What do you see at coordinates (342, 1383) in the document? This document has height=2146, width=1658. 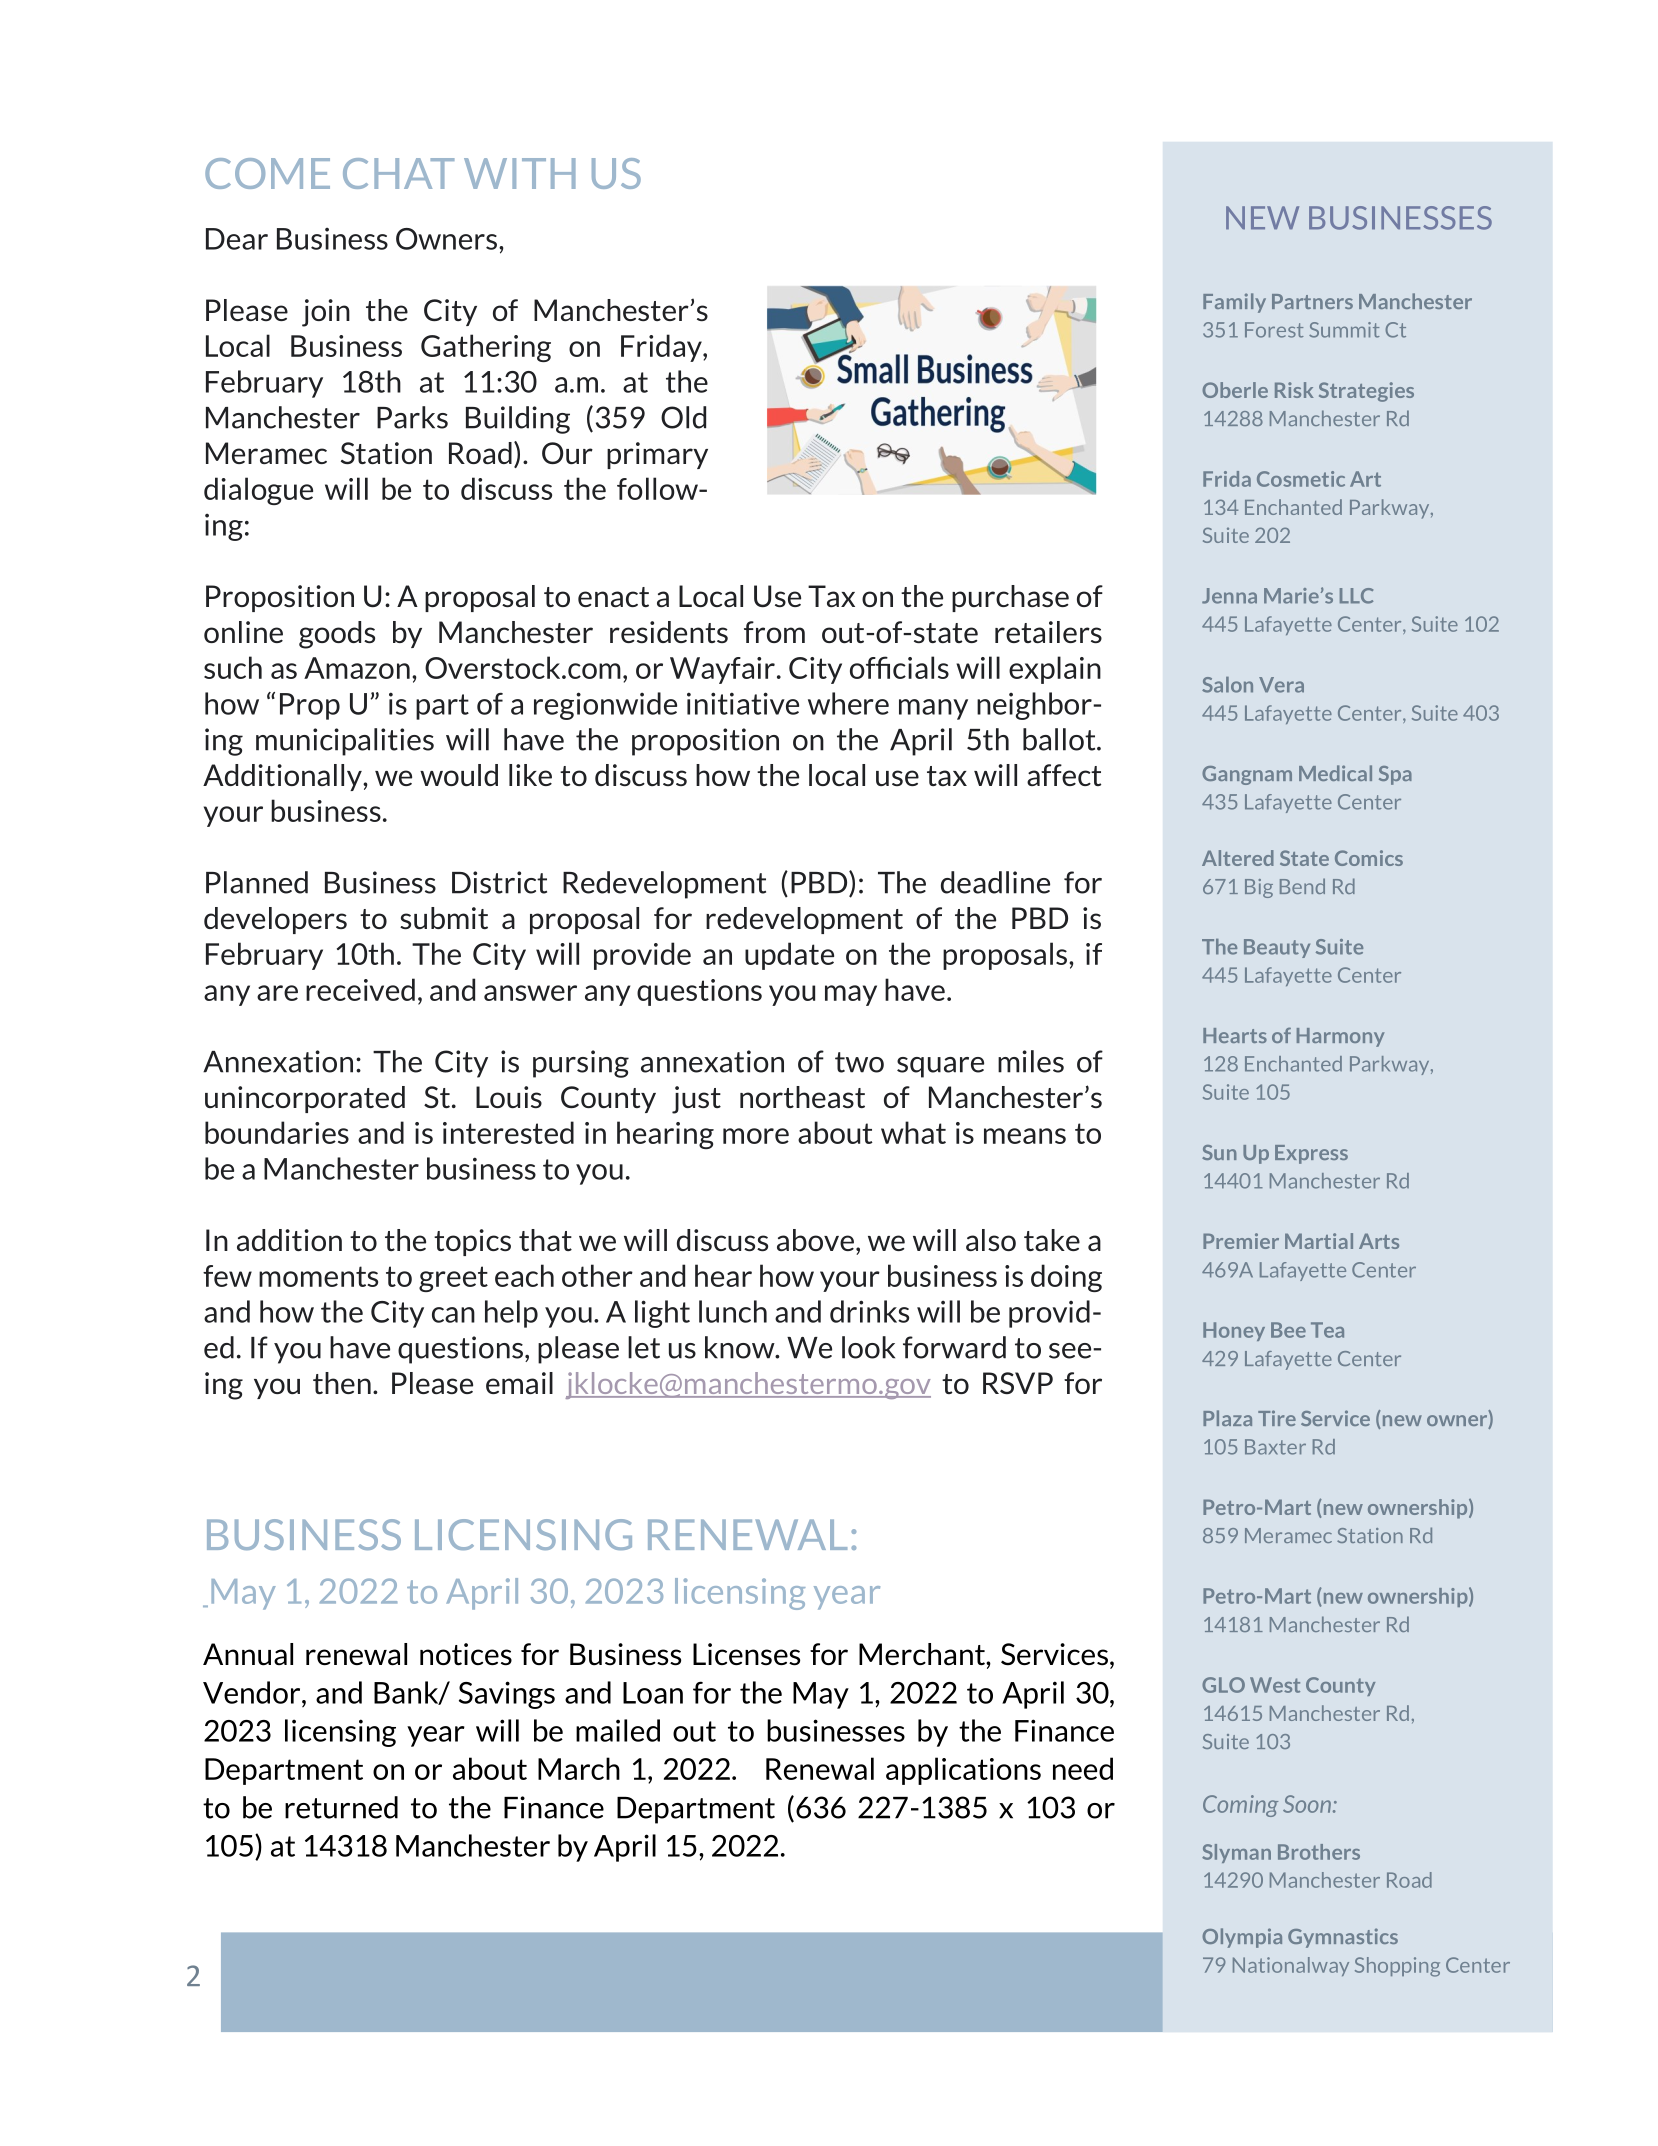 I see `then` at bounding box center [342, 1383].
